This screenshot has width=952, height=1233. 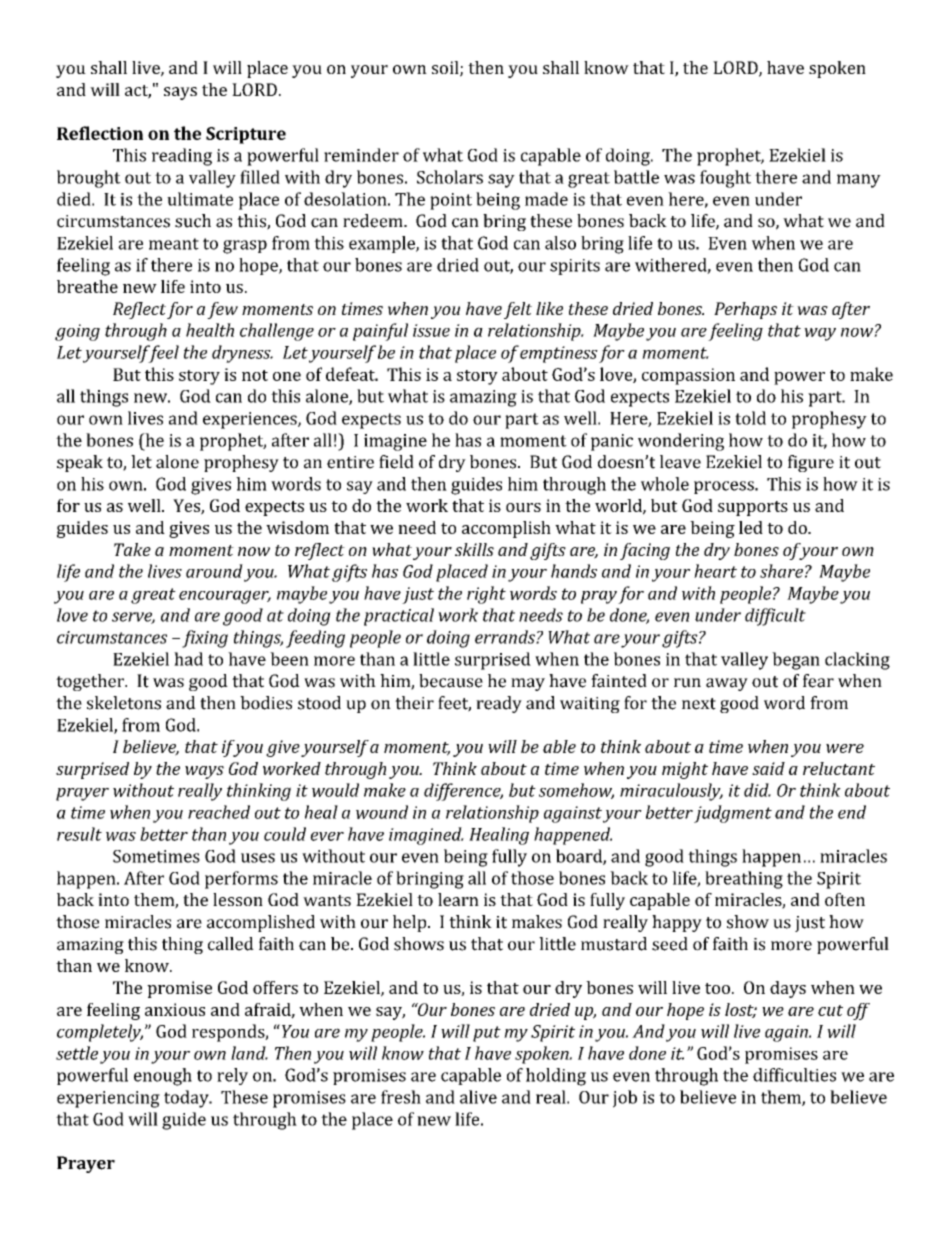 What do you see at coordinates (745, 310) in the screenshot?
I see `Perhaps` at bounding box center [745, 310].
